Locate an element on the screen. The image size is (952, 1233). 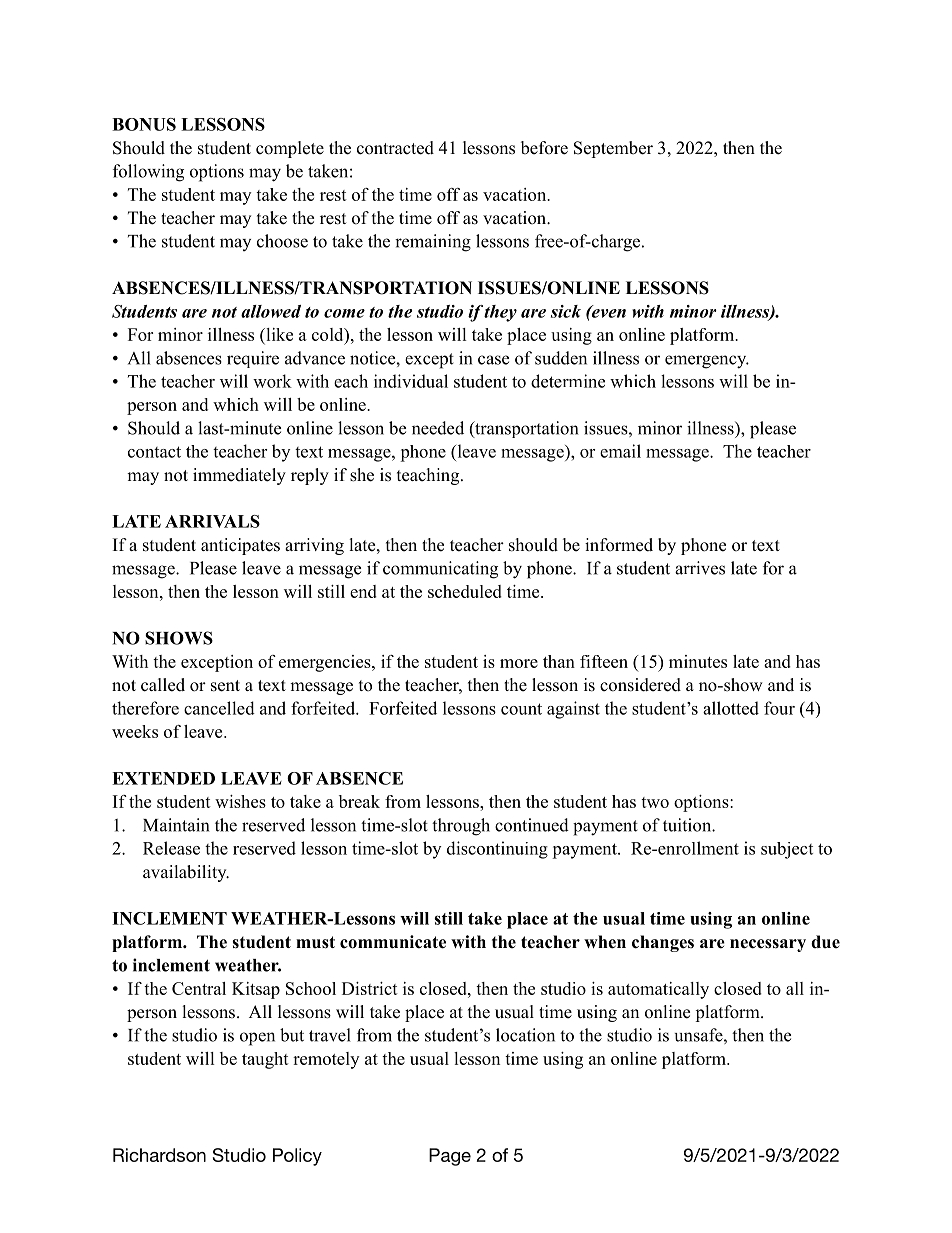
automatically is located at coordinates (658, 990).
